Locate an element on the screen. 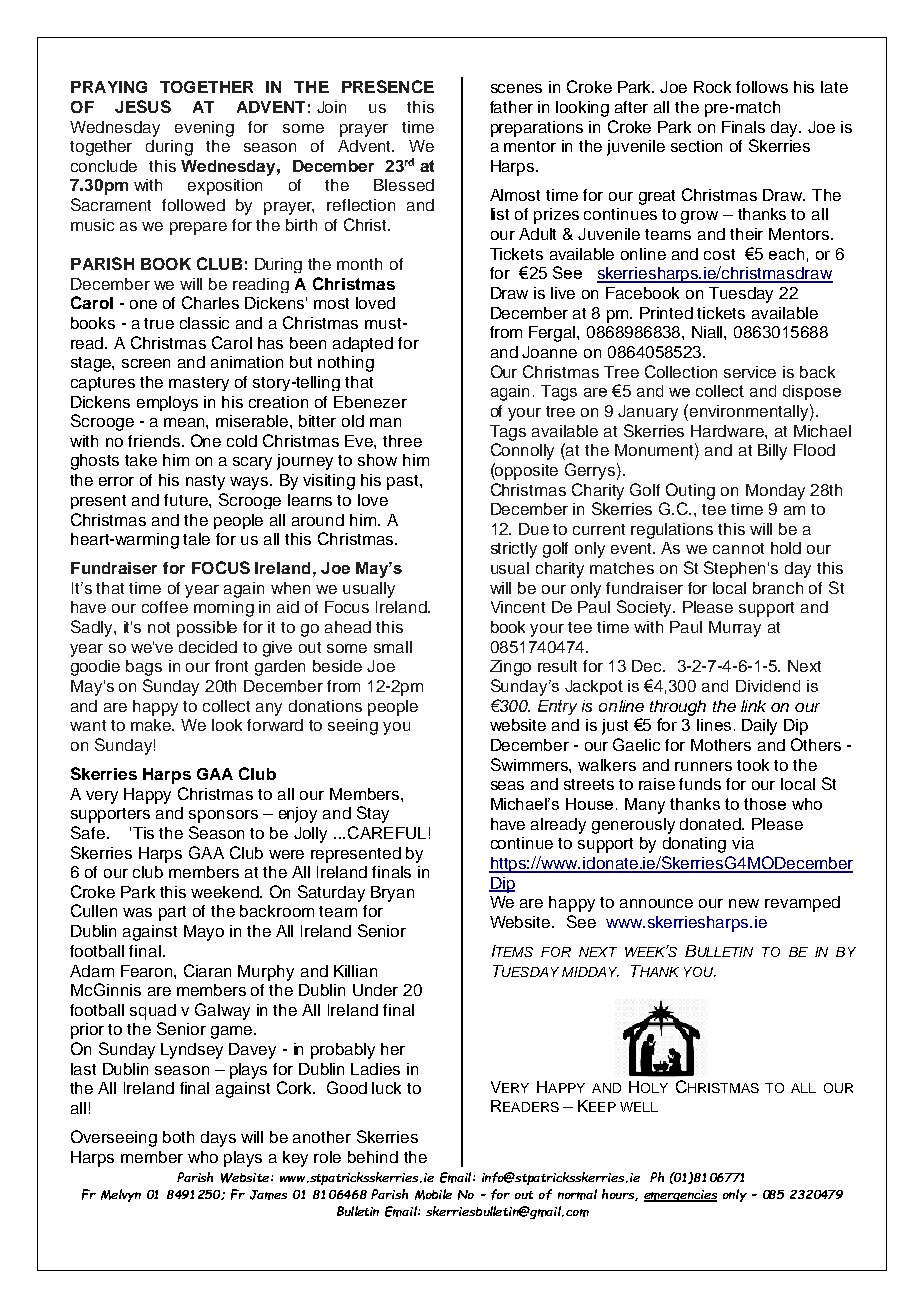 The width and height of the screenshot is (924, 1308). small is located at coordinates (393, 647).
